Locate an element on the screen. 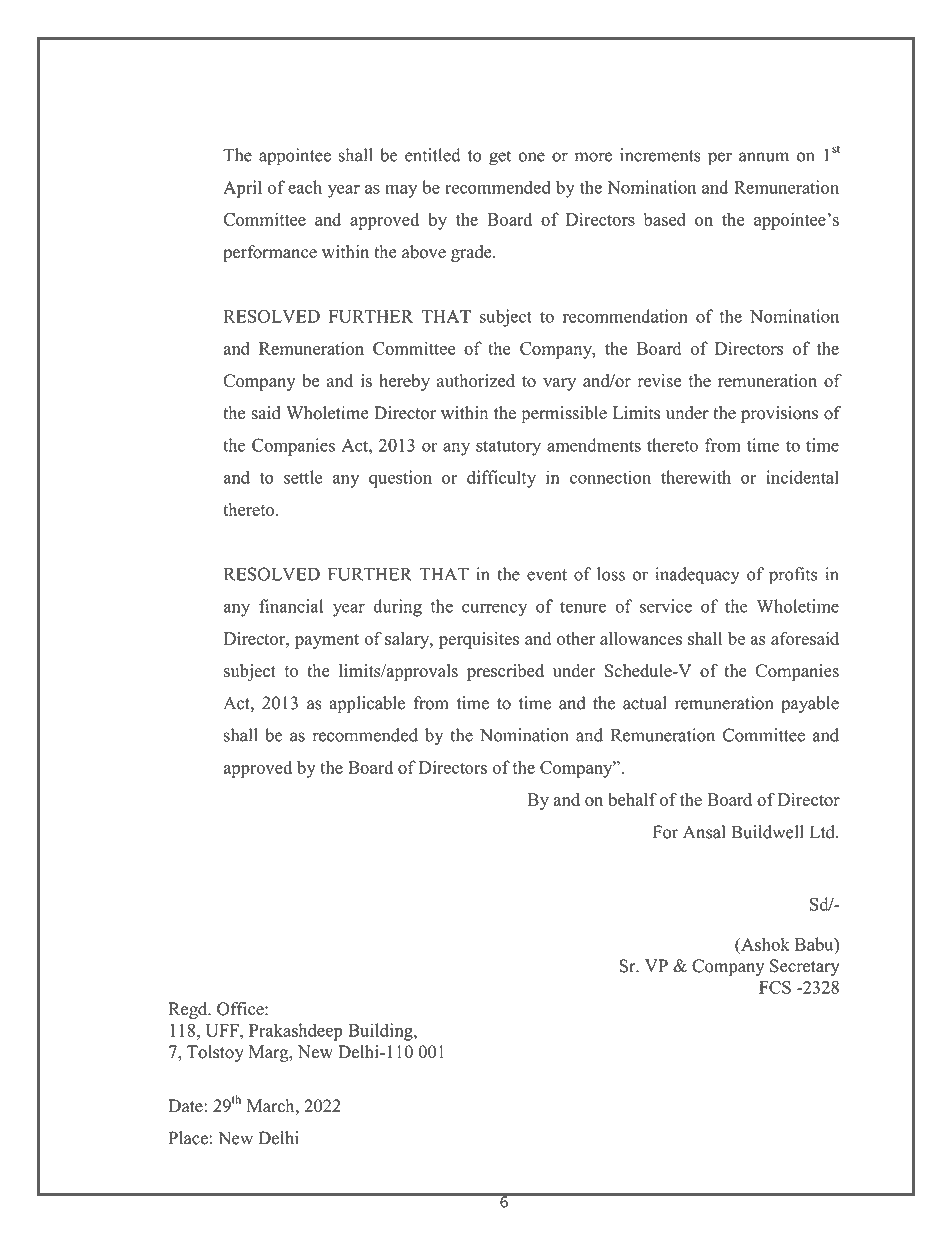 This screenshot has height=1233, width=952. annum is located at coordinates (764, 157).
